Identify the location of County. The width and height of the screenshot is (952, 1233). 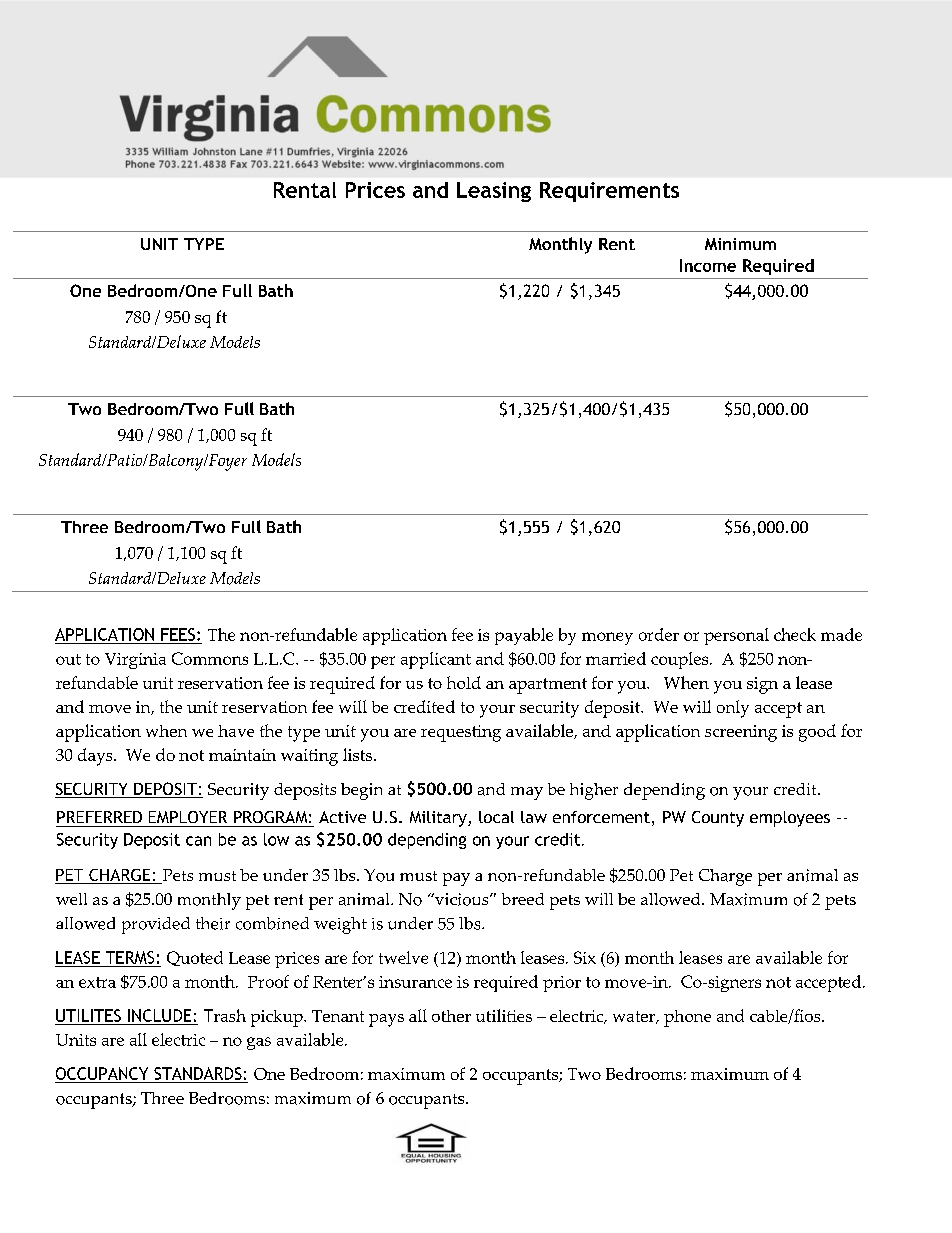
(718, 819).
